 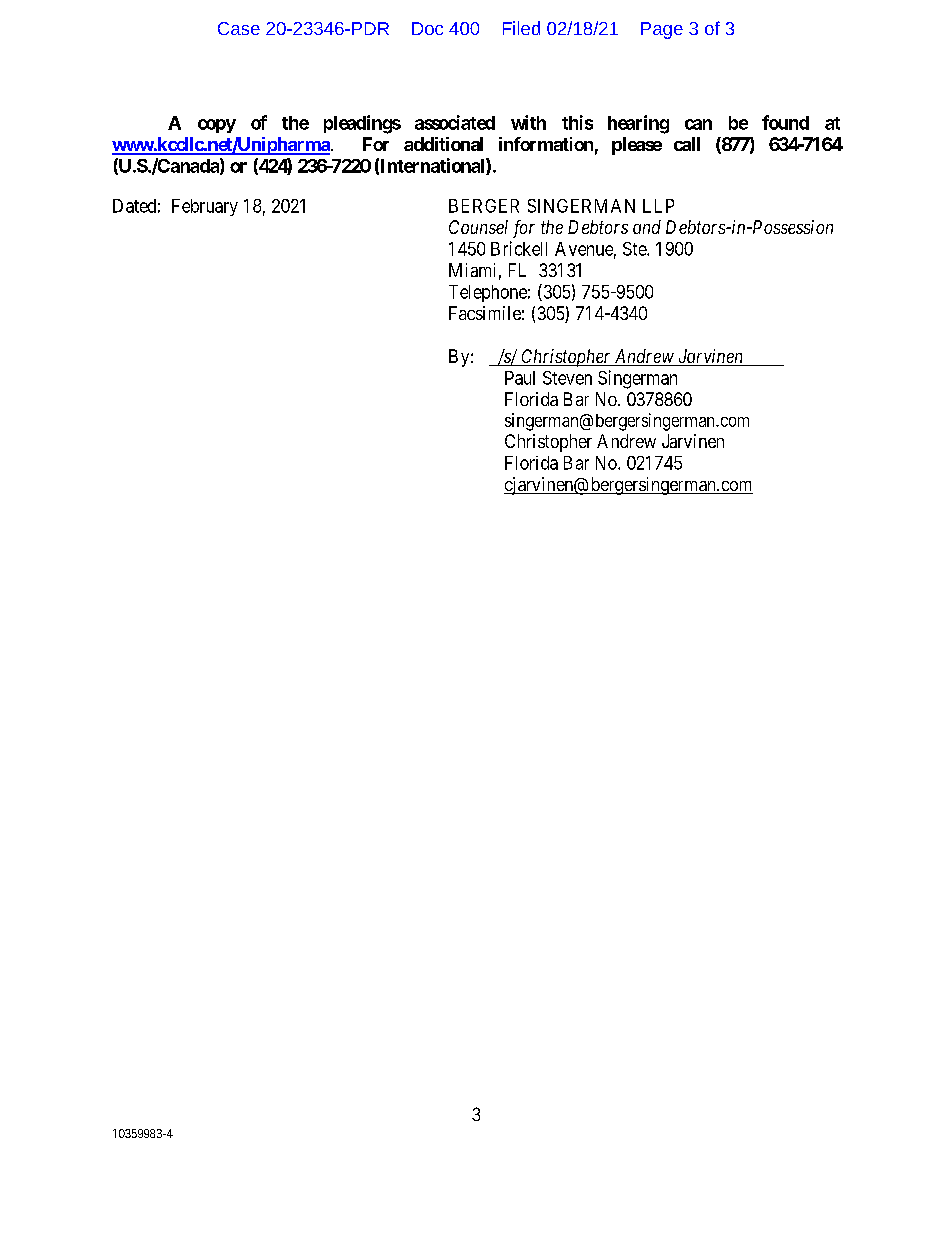 I want to click on found, so click(x=785, y=122).
